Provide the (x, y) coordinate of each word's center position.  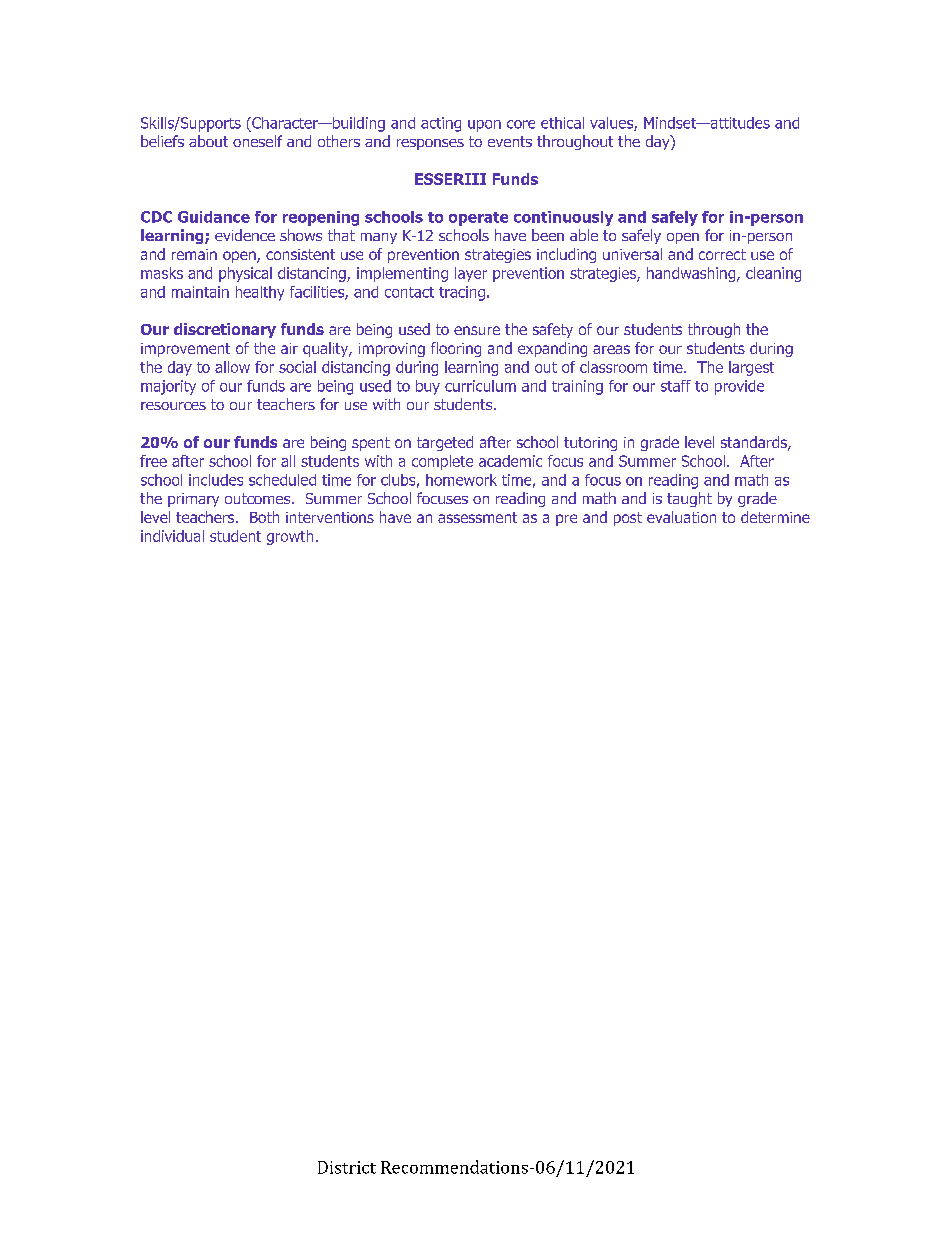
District (347, 1167)
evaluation (681, 517)
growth (290, 537)
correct (722, 254)
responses (430, 144)
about (208, 141)
